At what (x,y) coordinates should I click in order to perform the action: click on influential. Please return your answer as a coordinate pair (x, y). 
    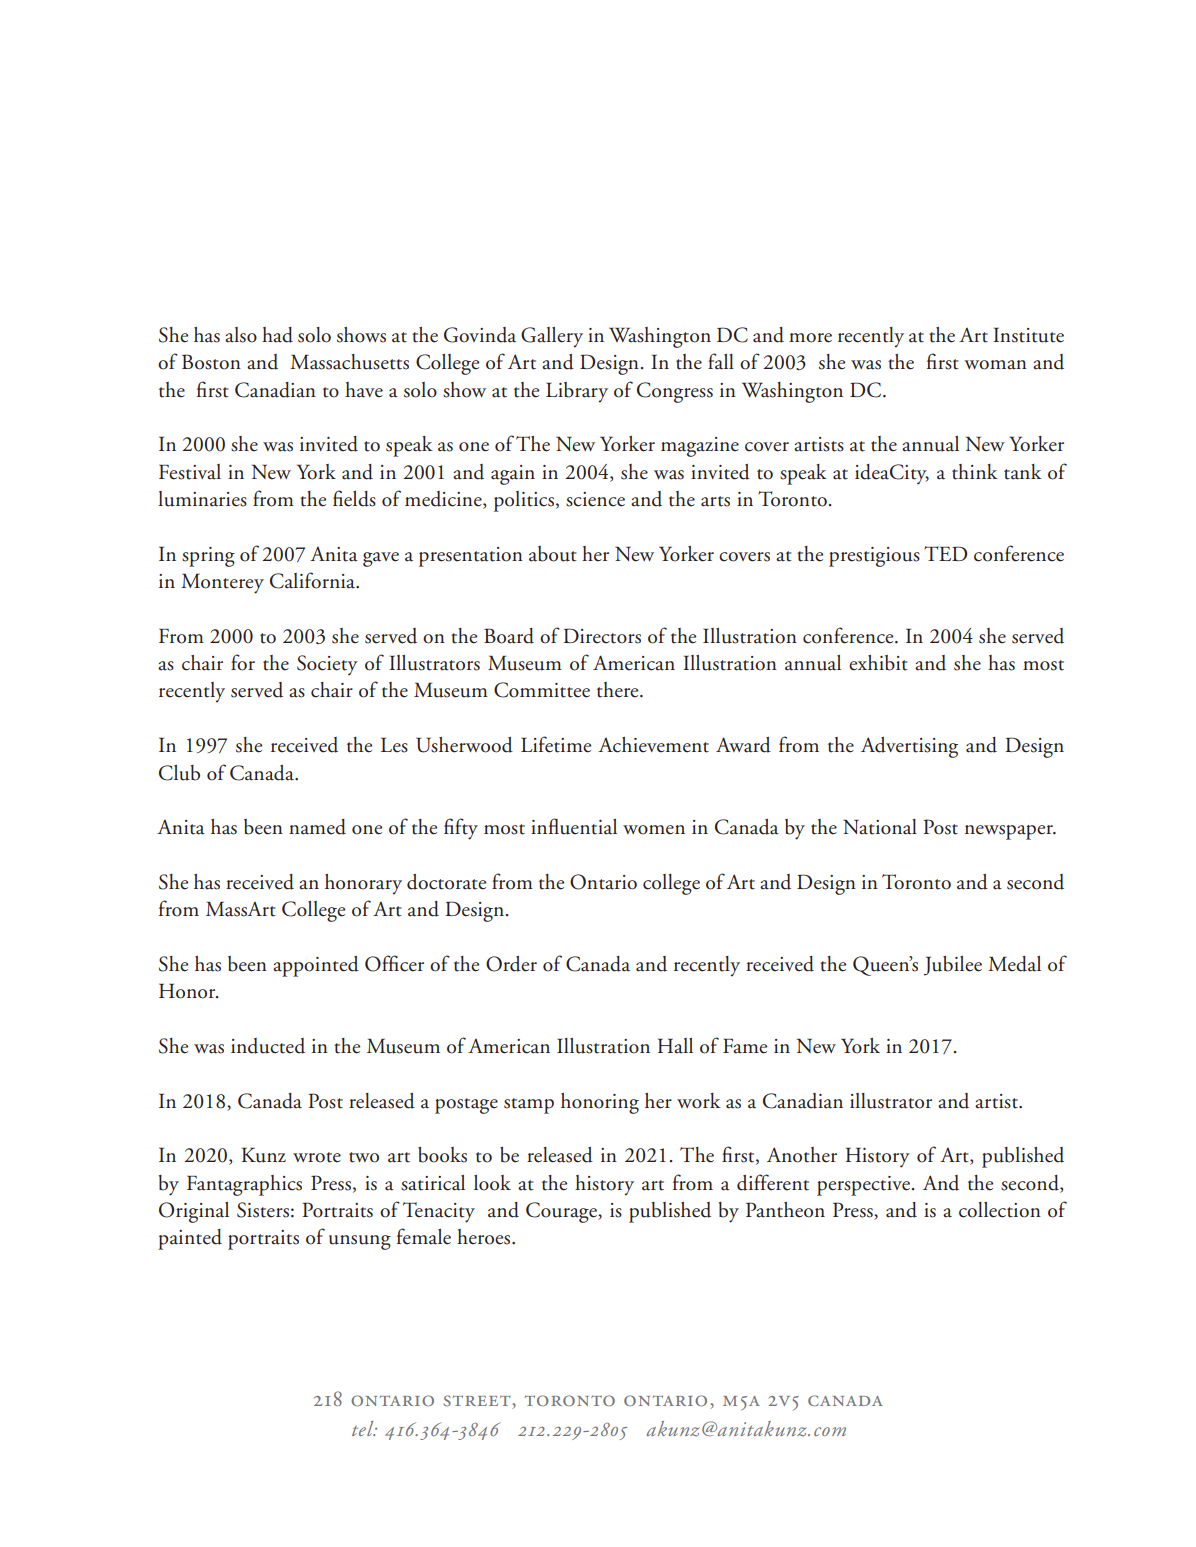
    Looking at the image, I should click on (574, 826).
